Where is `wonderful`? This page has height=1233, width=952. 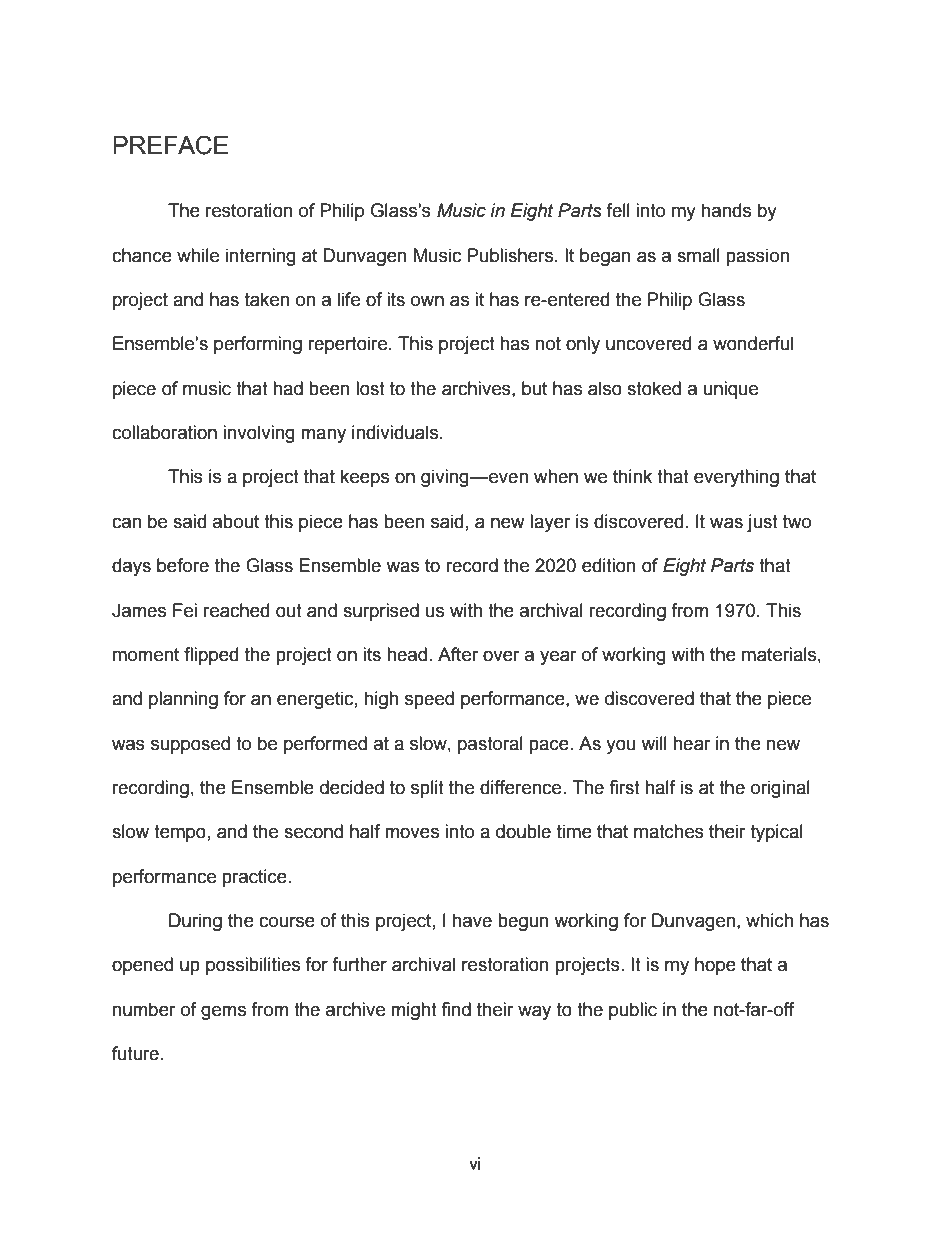 wonderful is located at coordinates (753, 343).
